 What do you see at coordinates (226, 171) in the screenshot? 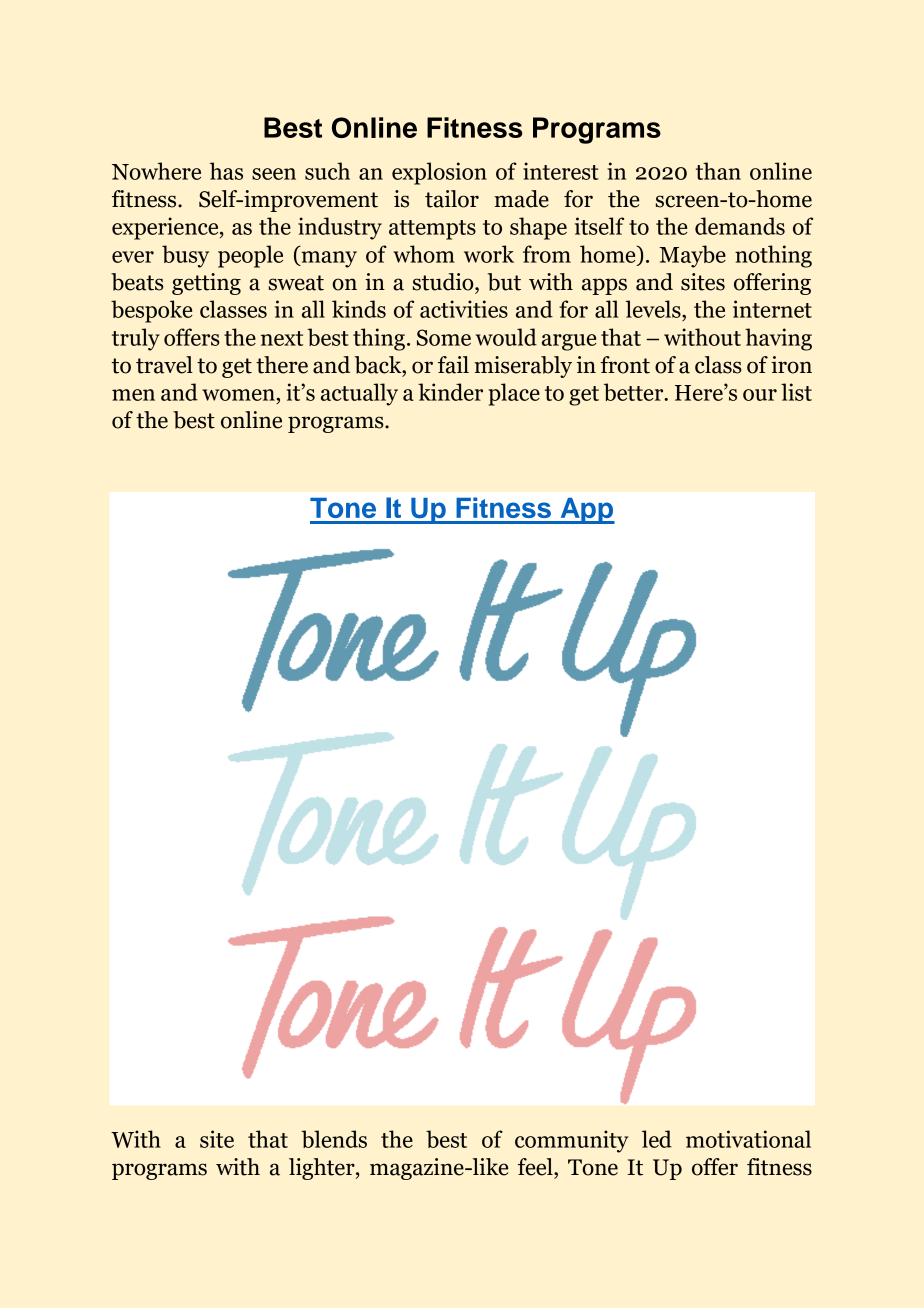
I see `has` at bounding box center [226, 171].
